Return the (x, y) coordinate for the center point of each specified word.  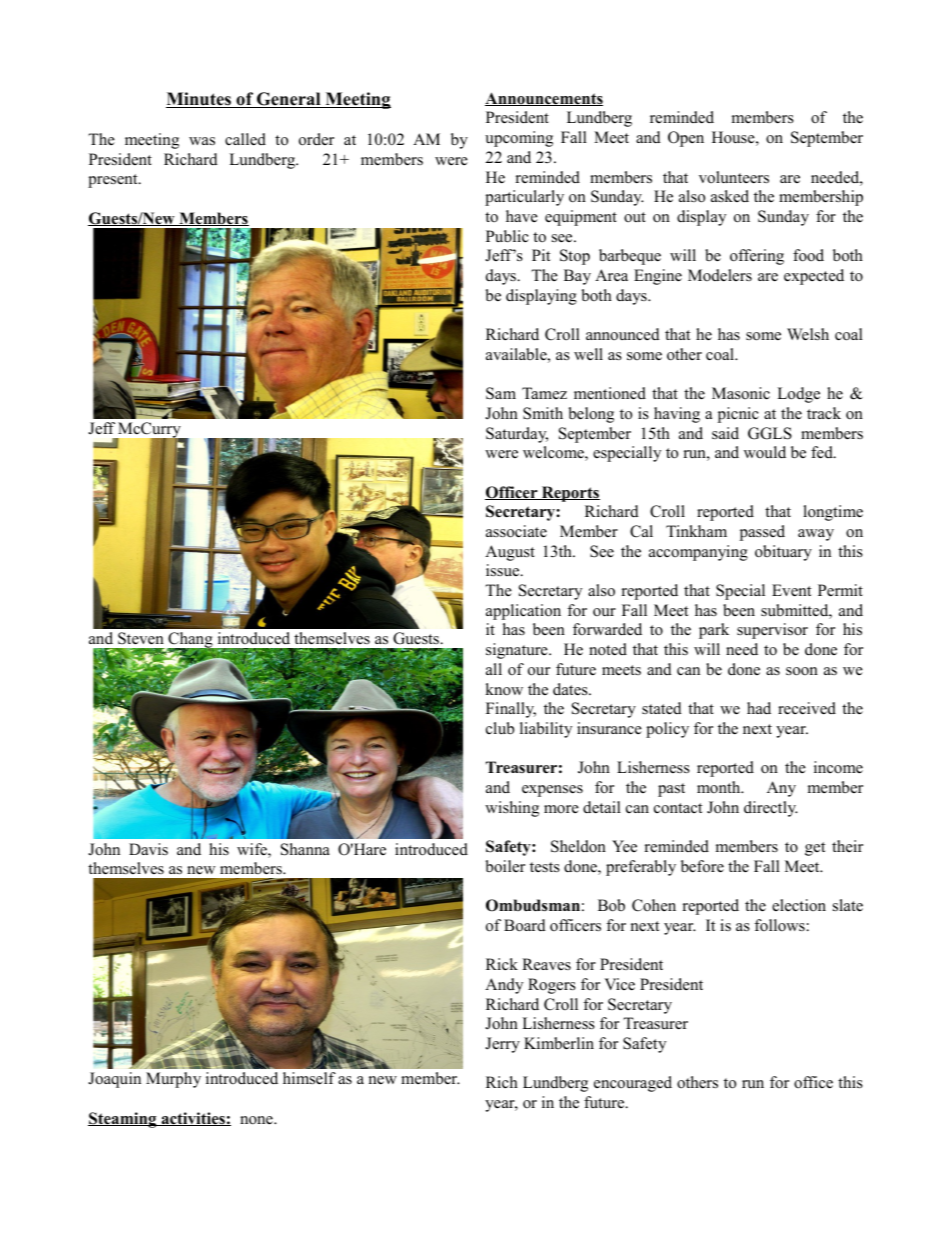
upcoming (519, 139)
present (114, 181)
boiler (505, 866)
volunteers (734, 177)
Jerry (502, 1045)
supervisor (772, 631)
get (815, 849)
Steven (141, 638)
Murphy (173, 1080)
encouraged (633, 1084)
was (202, 141)
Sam (501, 393)
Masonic (741, 393)
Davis (148, 849)
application (523, 612)
